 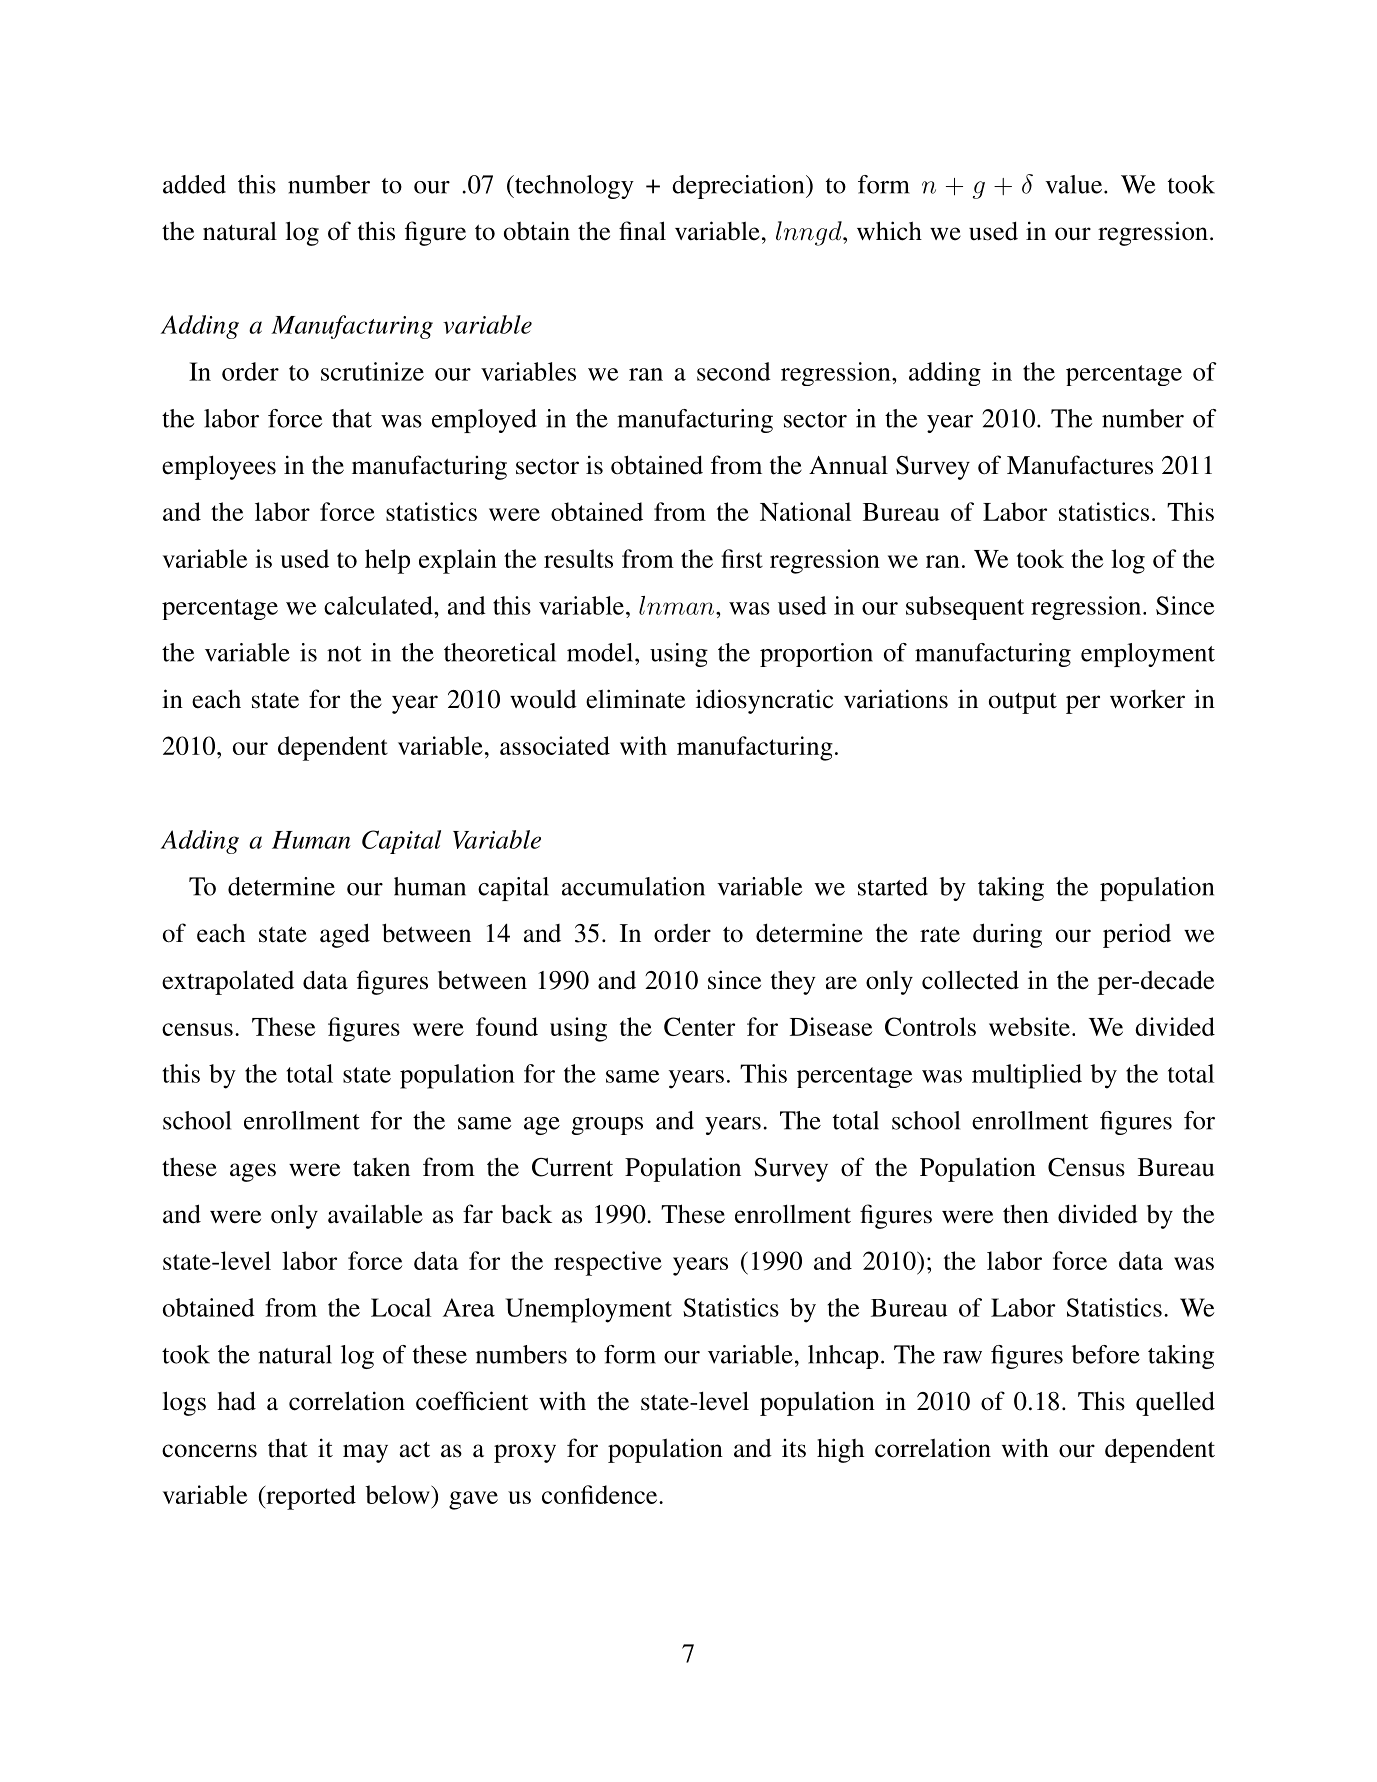 What do you see at coordinates (601, 1494) in the screenshot?
I see `confidence` at bounding box center [601, 1494].
